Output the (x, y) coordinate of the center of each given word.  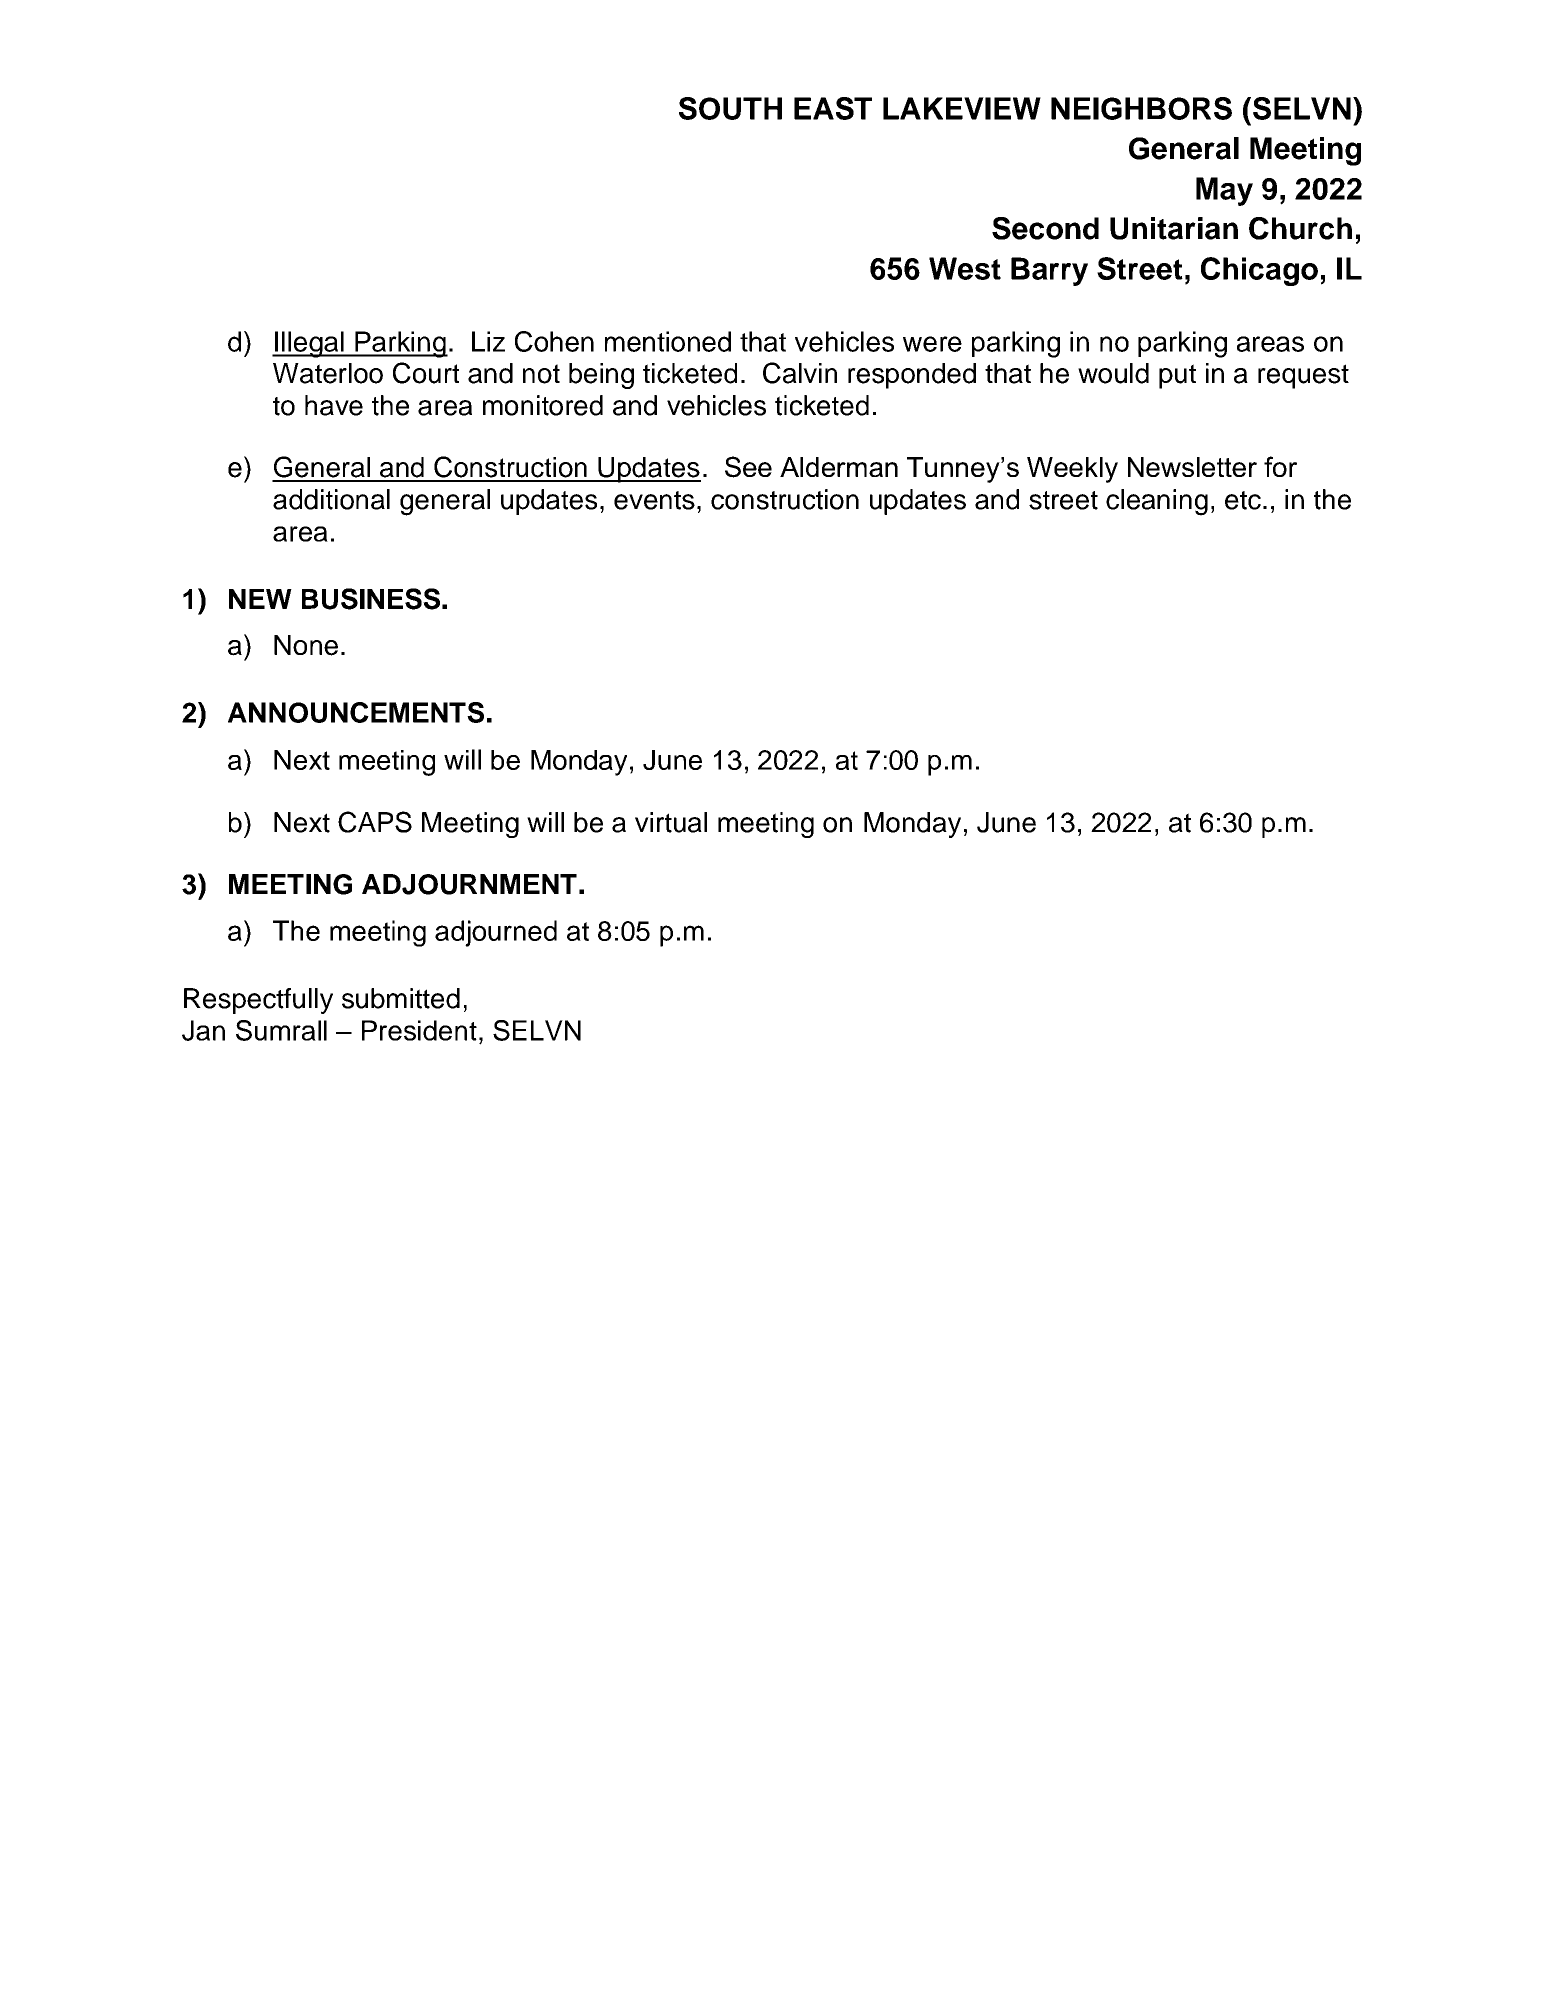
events (654, 500)
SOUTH (730, 108)
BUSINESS (371, 599)
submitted (401, 998)
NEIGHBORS (1141, 108)
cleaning (1157, 502)
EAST (833, 108)
